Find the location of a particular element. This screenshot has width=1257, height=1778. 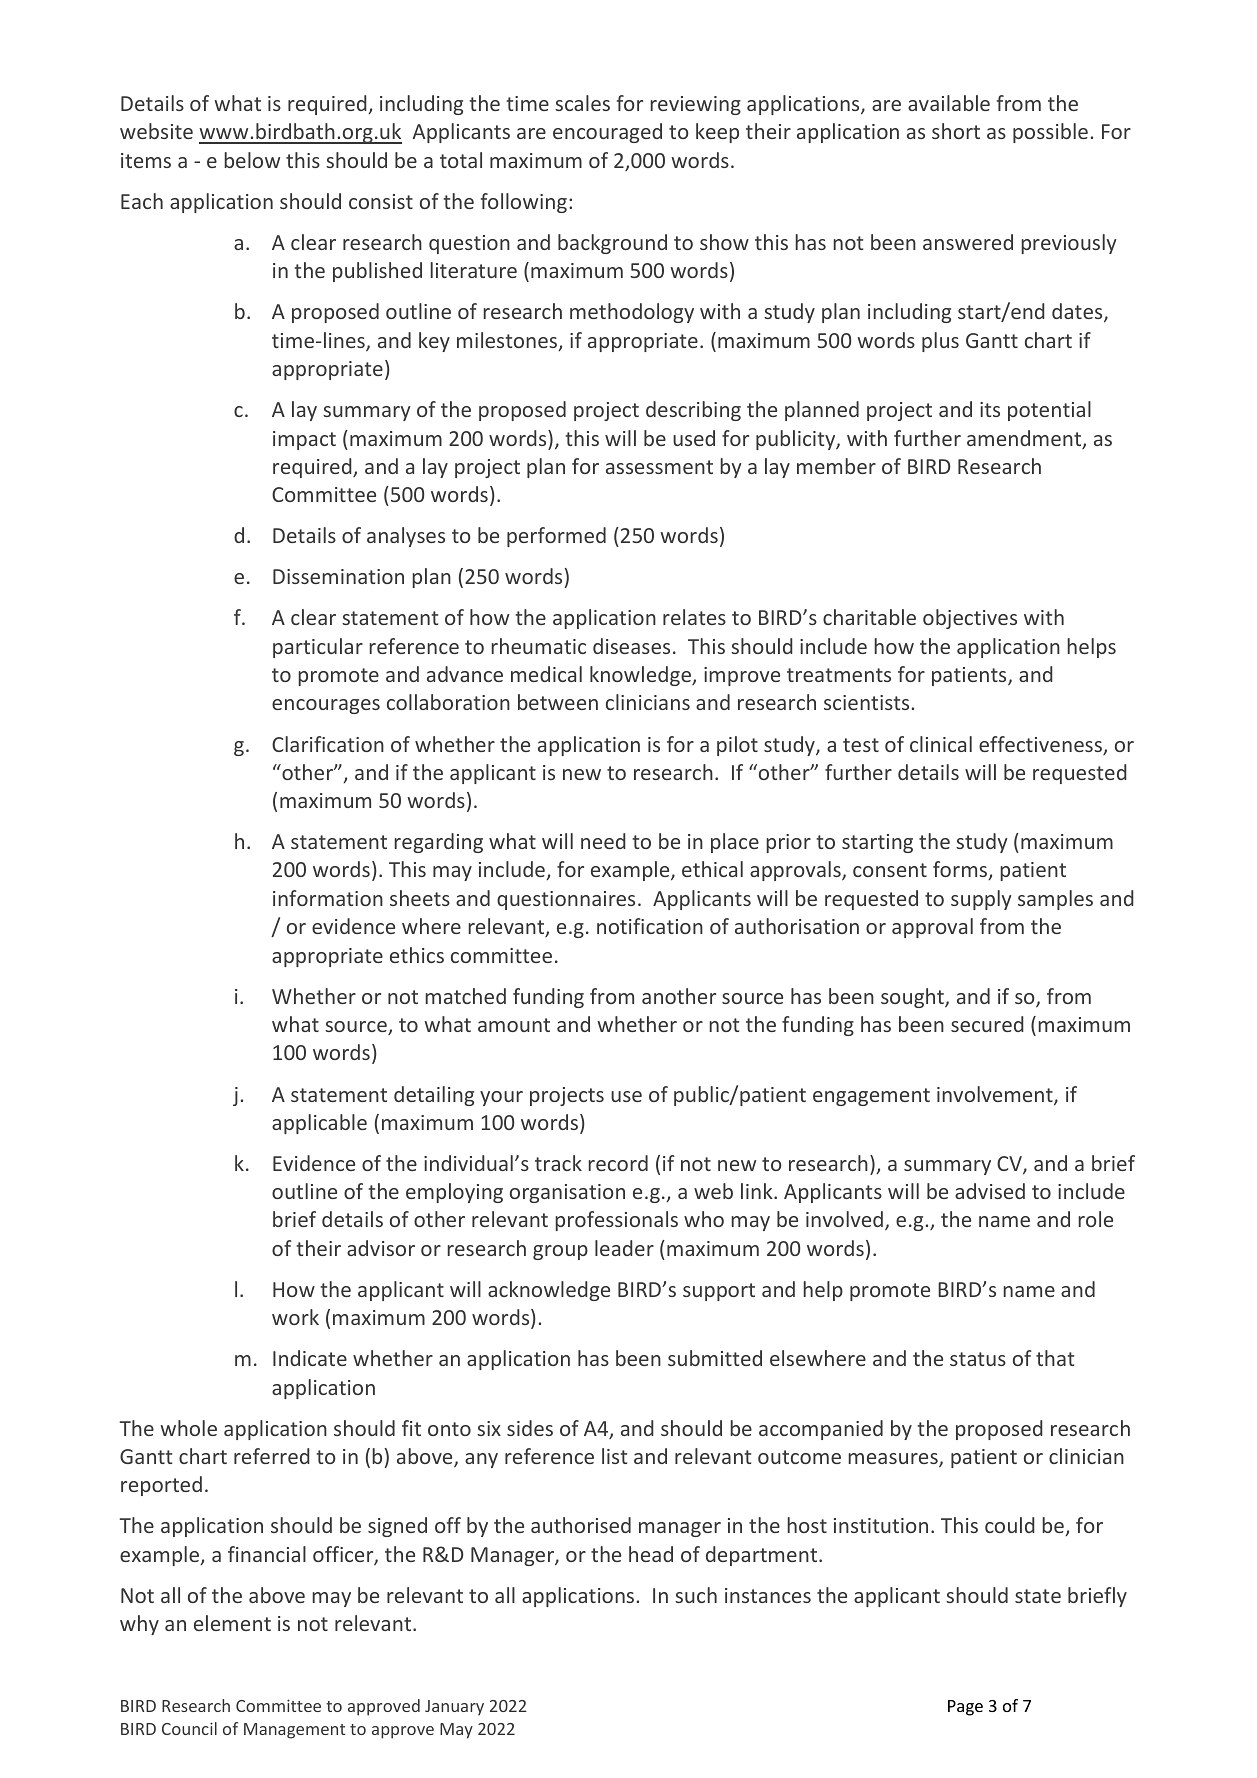

notification is located at coordinates (650, 926).
